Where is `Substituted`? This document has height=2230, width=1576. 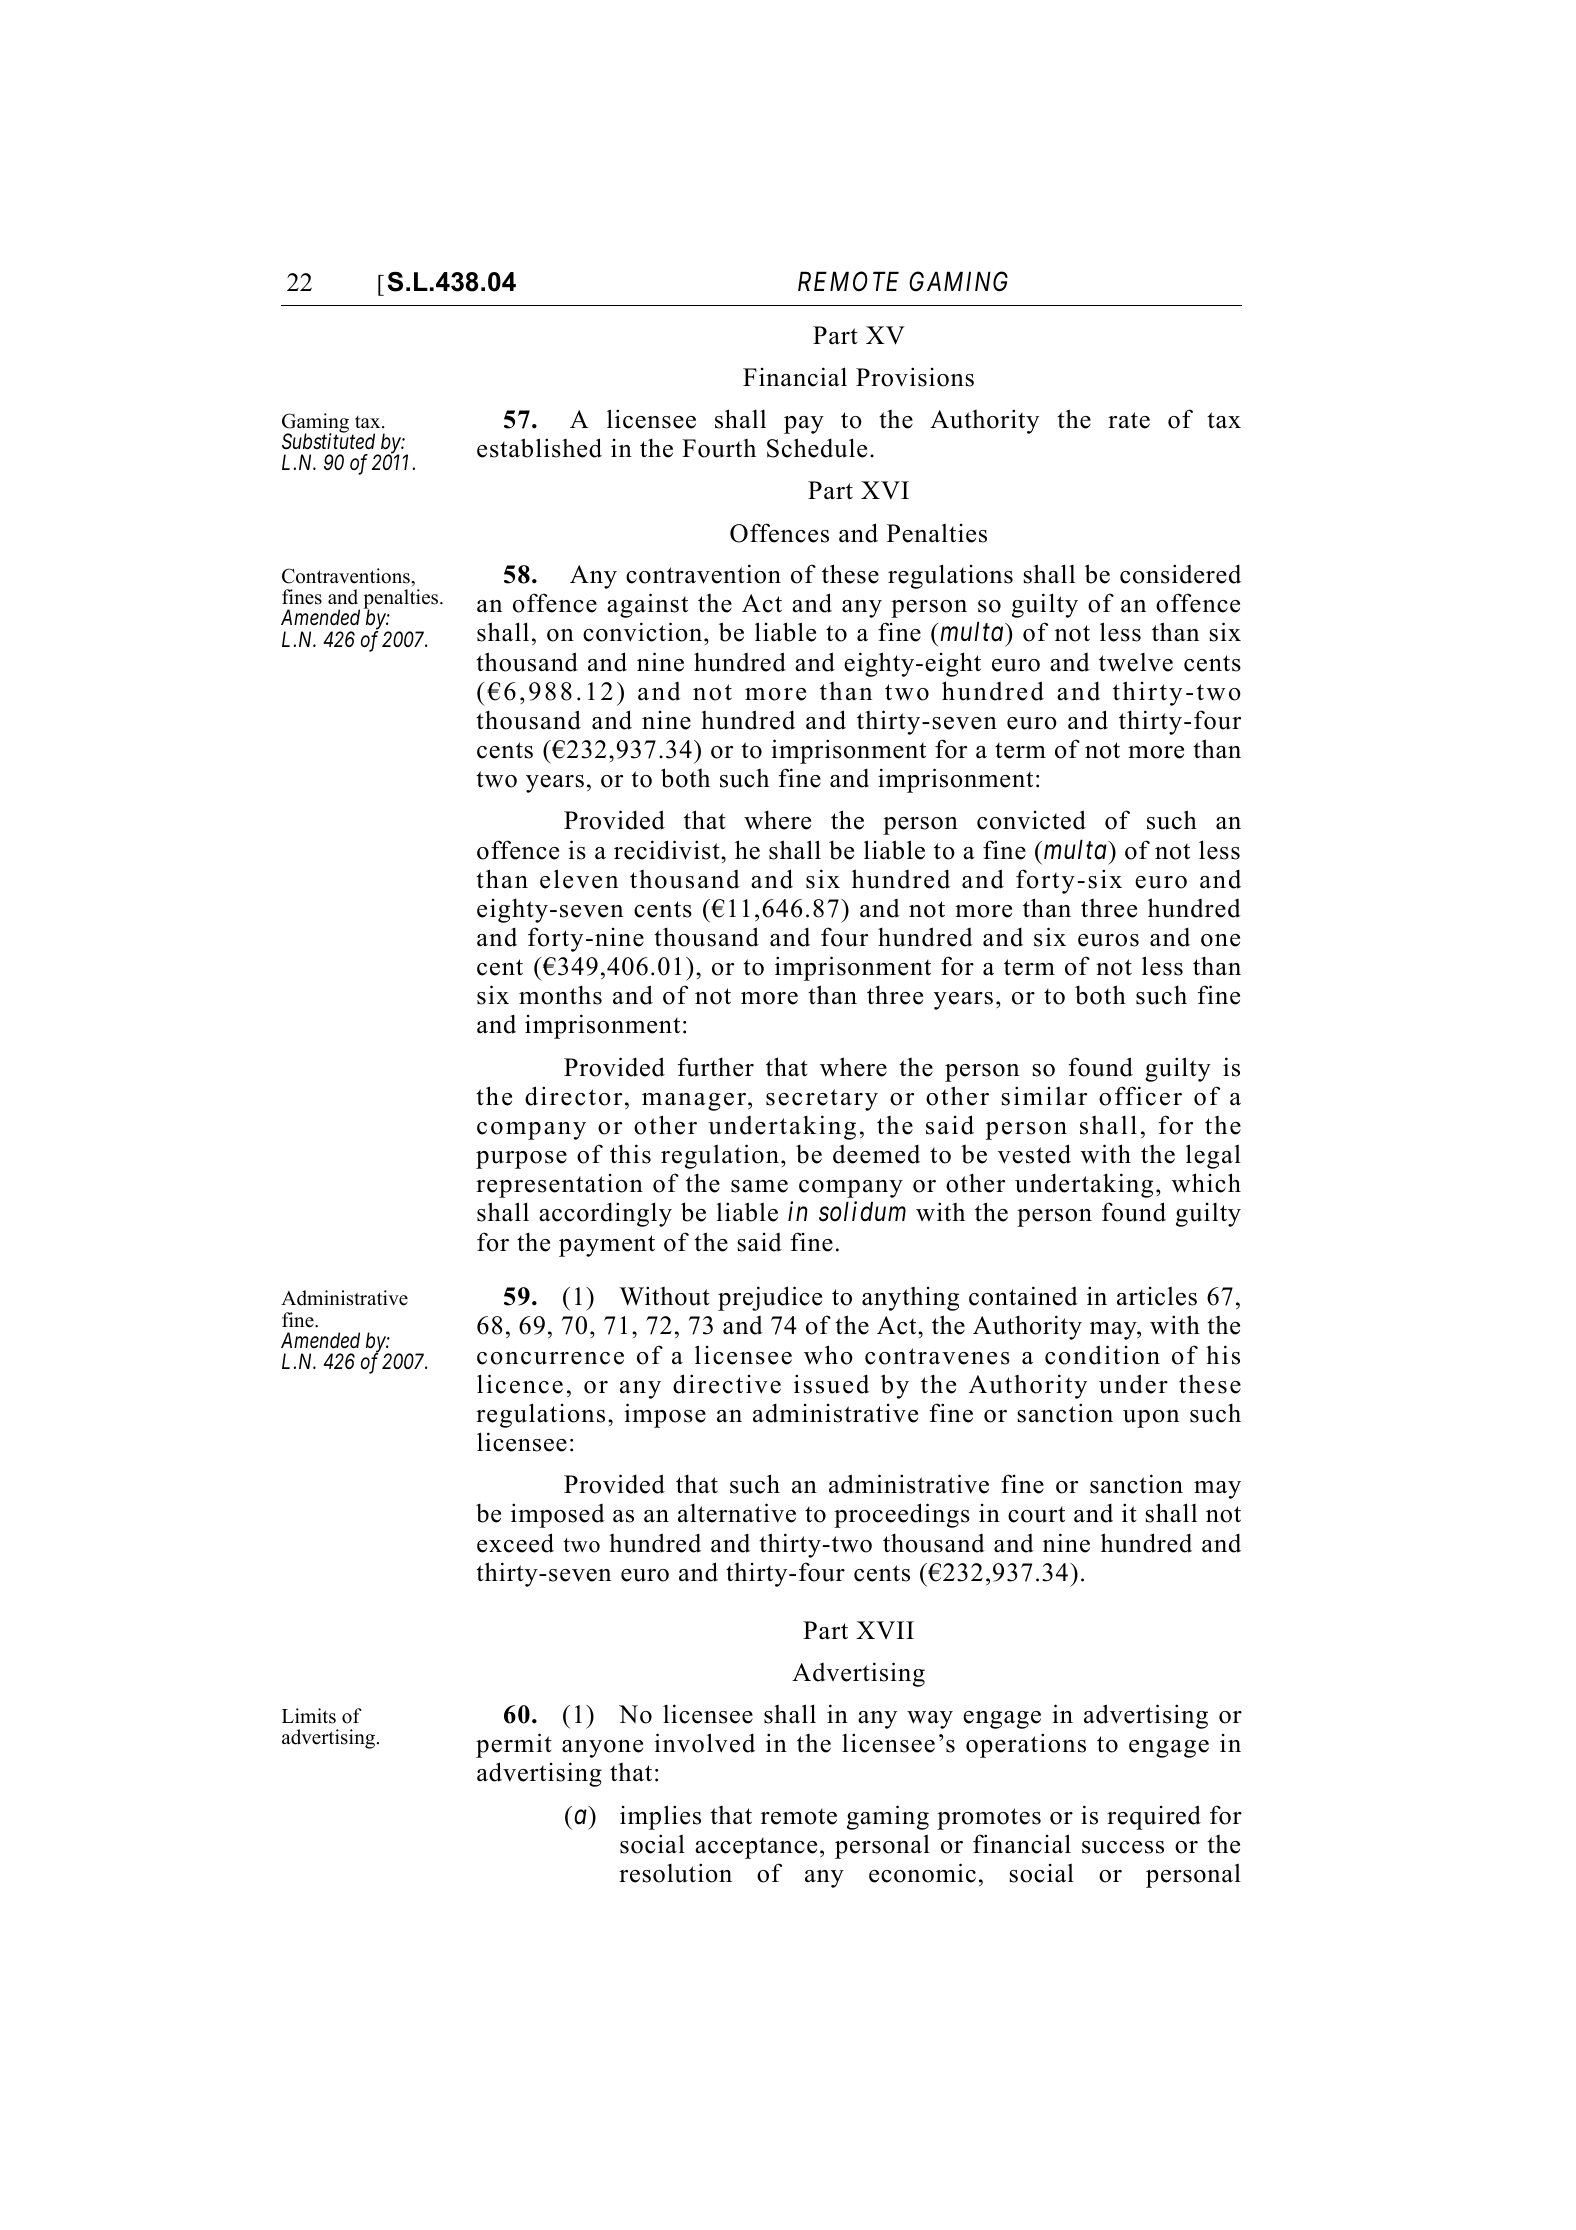
Substituted is located at coordinates (328, 441).
